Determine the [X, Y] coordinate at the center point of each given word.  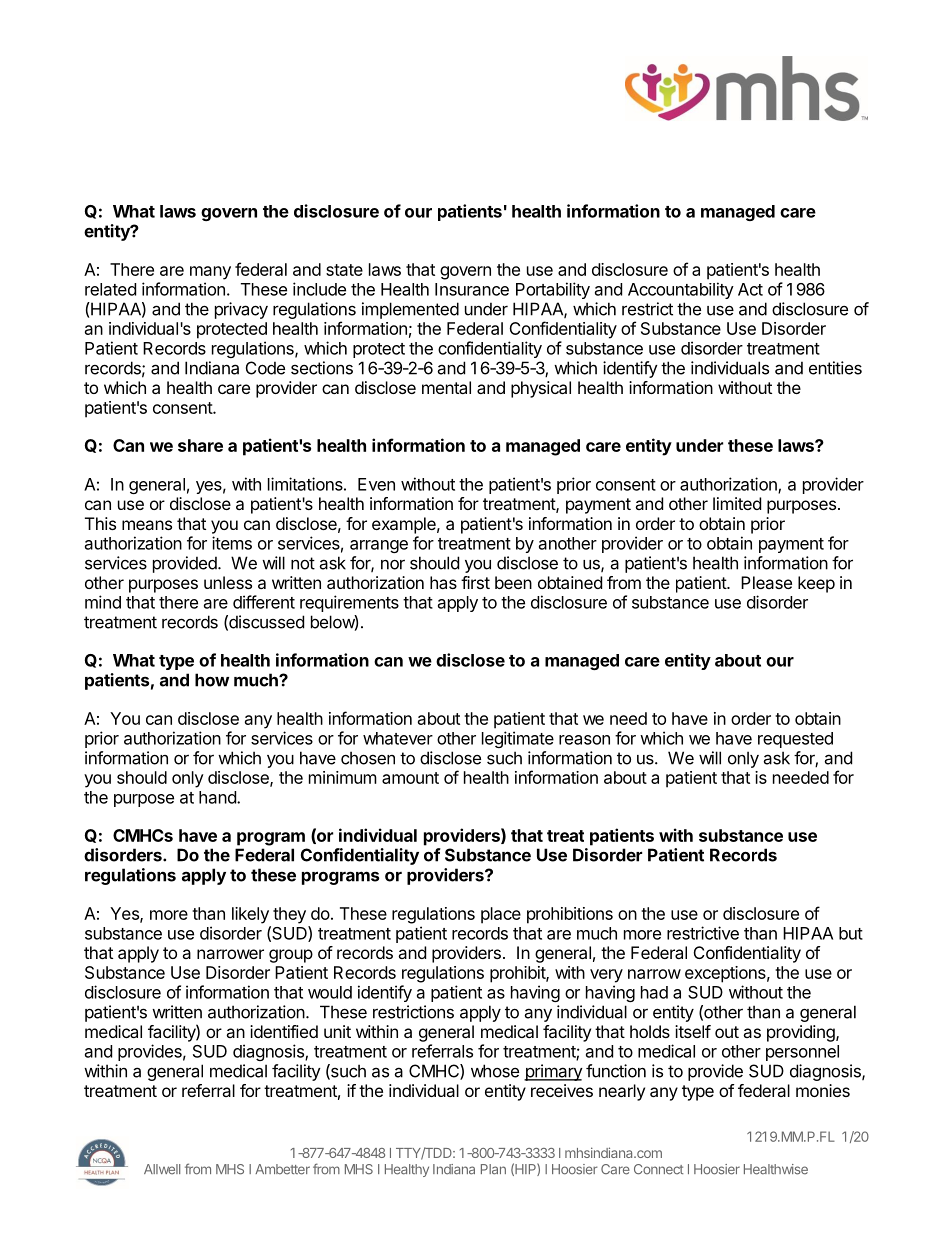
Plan [493, 1169]
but [851, 933]
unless [228, 582]
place [501, 915]
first [475, 582]
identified [284, 1031]
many [210, 273]
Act [750, 289]
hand [218, 797]
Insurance [472, 289]
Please [766, 582]
